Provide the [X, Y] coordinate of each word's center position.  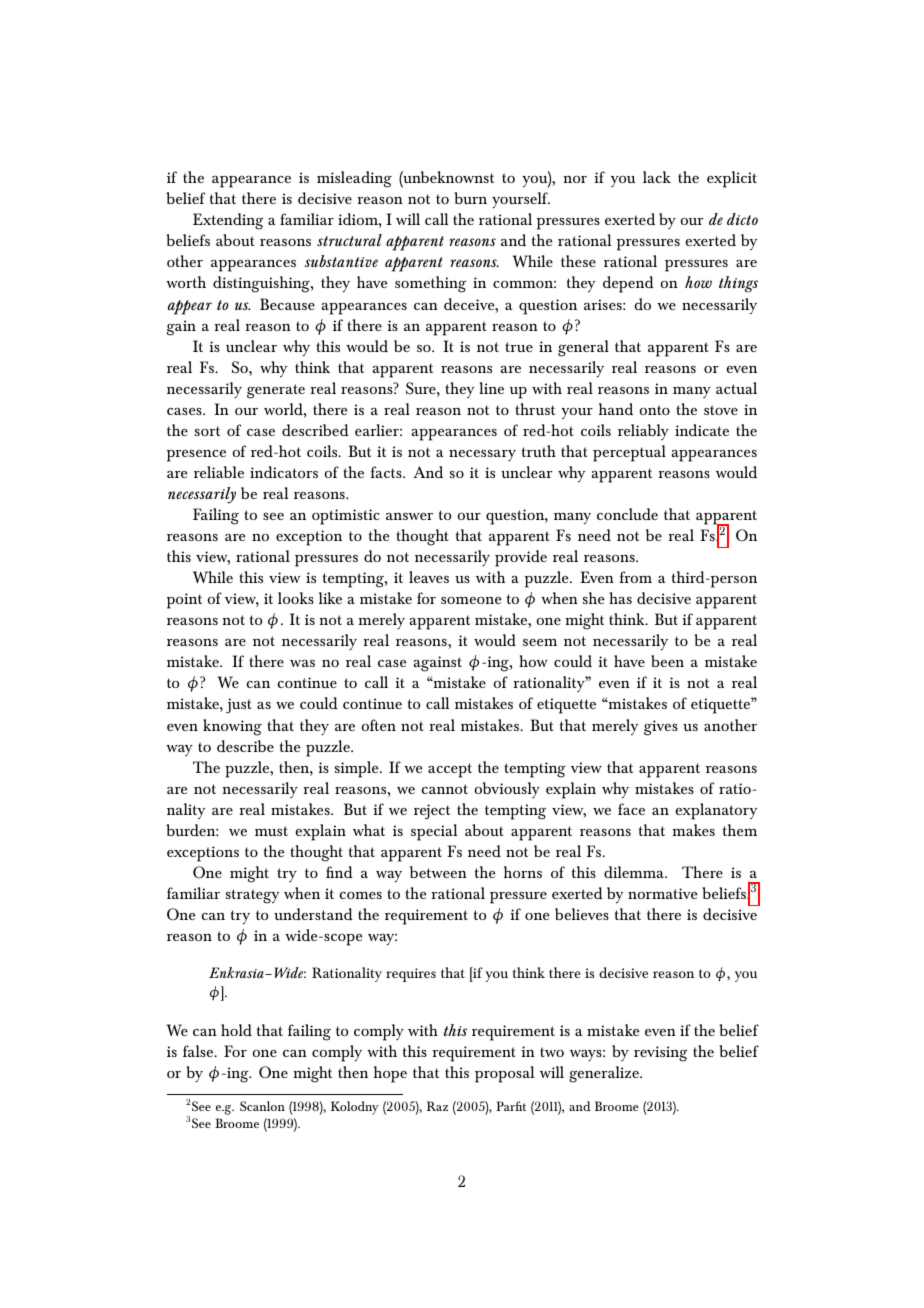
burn [471, 198]
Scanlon [262, 1106]
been [667, 661]
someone [471, 600]
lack [657, 177]
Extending [228, 221]
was [302, 663]
